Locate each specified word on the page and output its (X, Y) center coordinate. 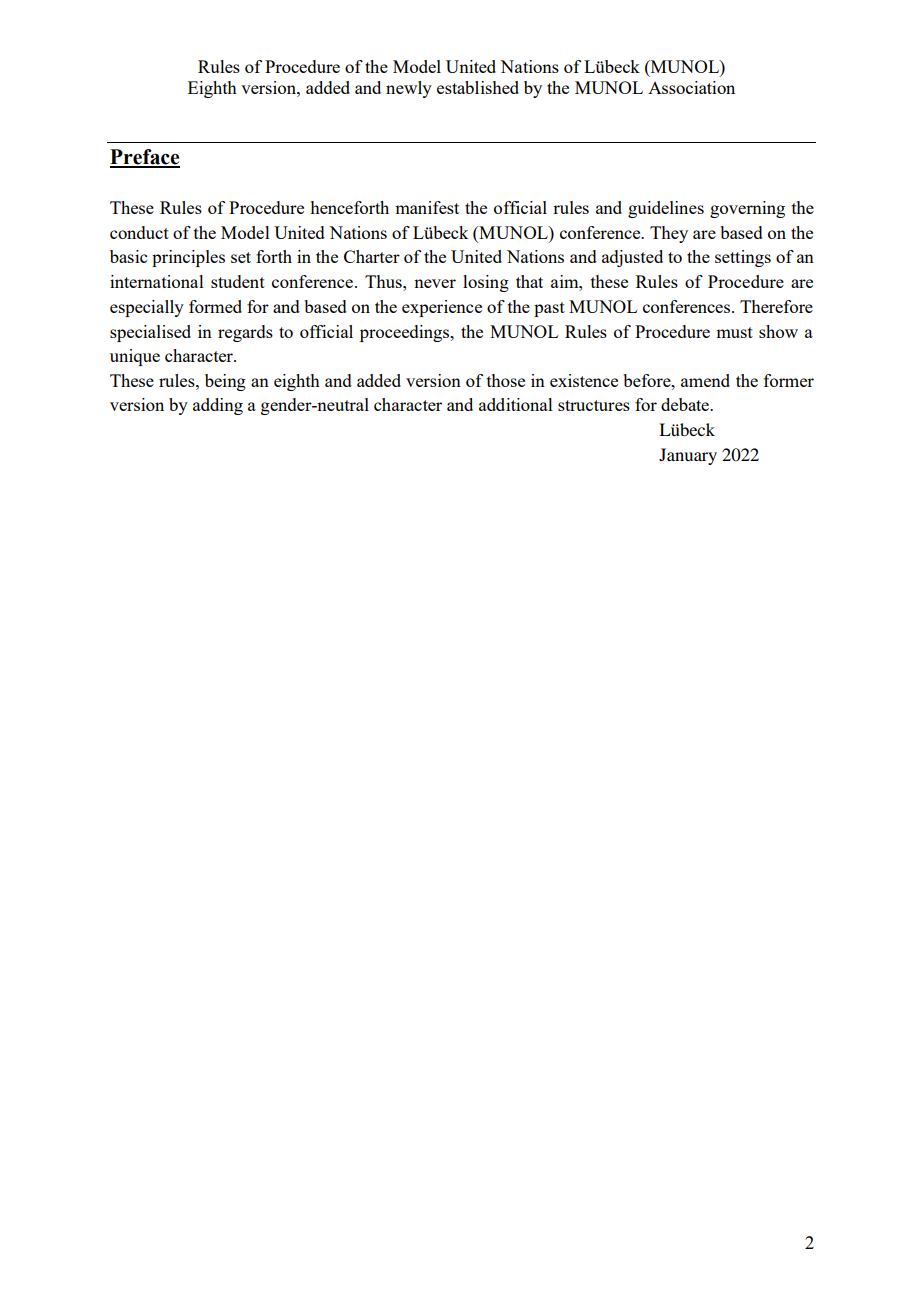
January (688, 456)
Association (691, 87)
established (478, 87)
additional (516, 404)
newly (409, 89)
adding (218, 406)
